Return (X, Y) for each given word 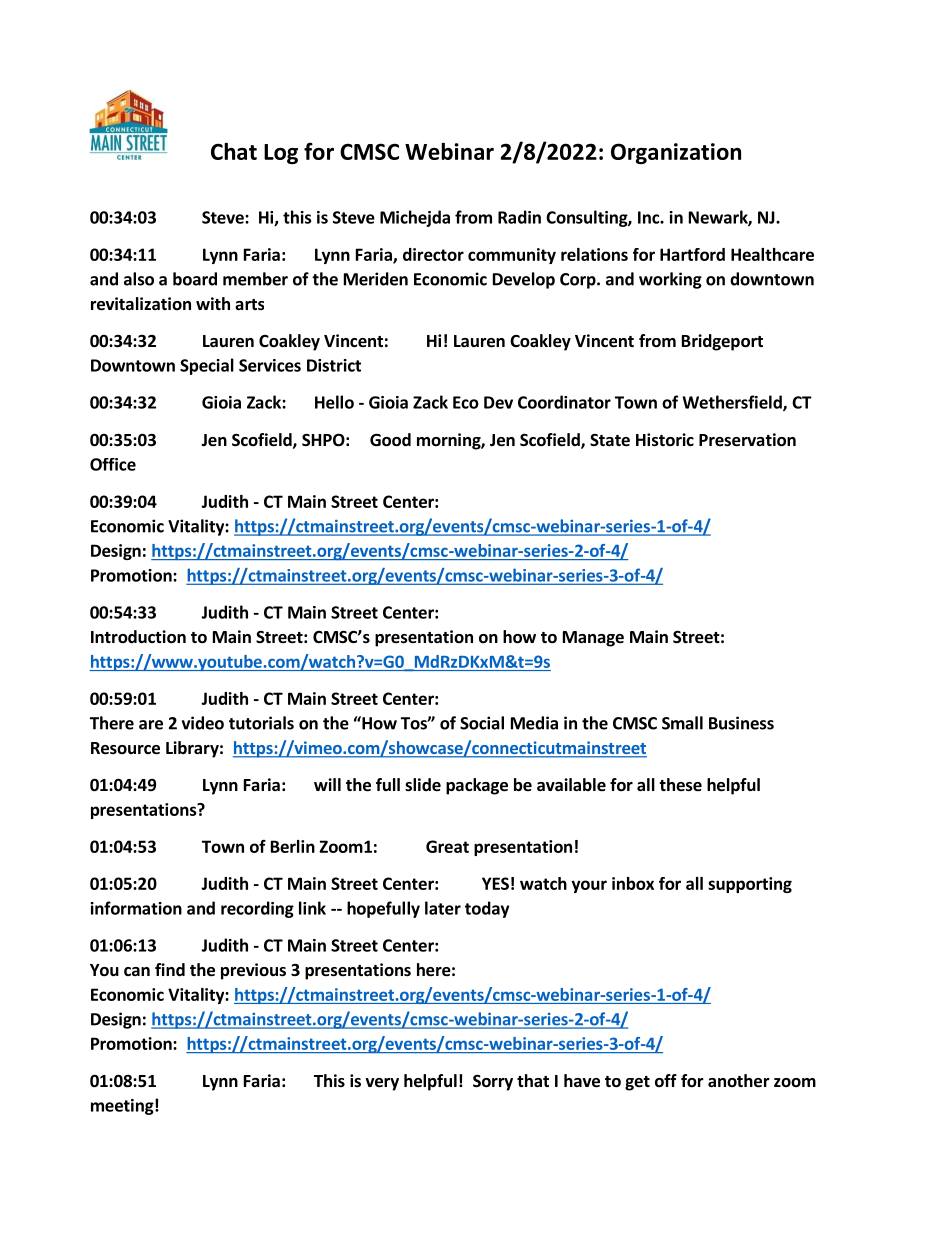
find (170, 970)
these (680, 785)
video (203, 723)
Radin (519, 217)
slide (423, 785)
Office (113, 464)
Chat (234, 151)
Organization (676, 153)
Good (390, 440)
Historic (665, 440)
